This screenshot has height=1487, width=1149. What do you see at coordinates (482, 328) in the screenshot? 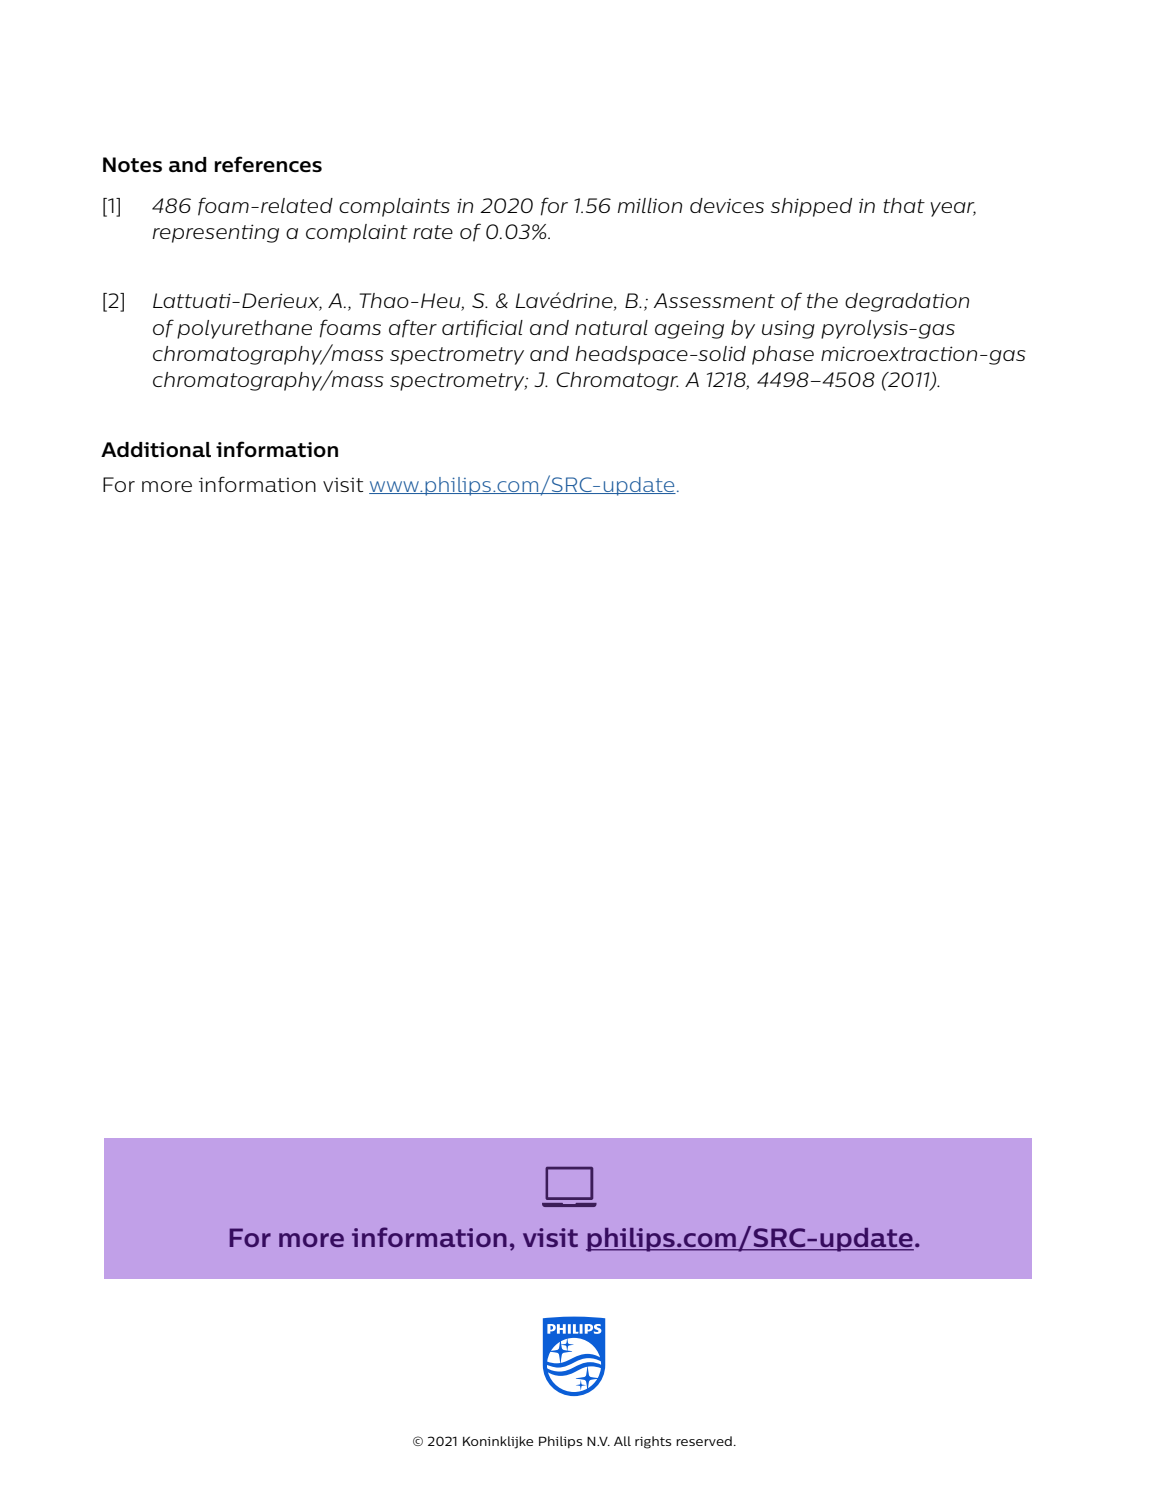
I see `artificial` at bounding box center [482, 328].
